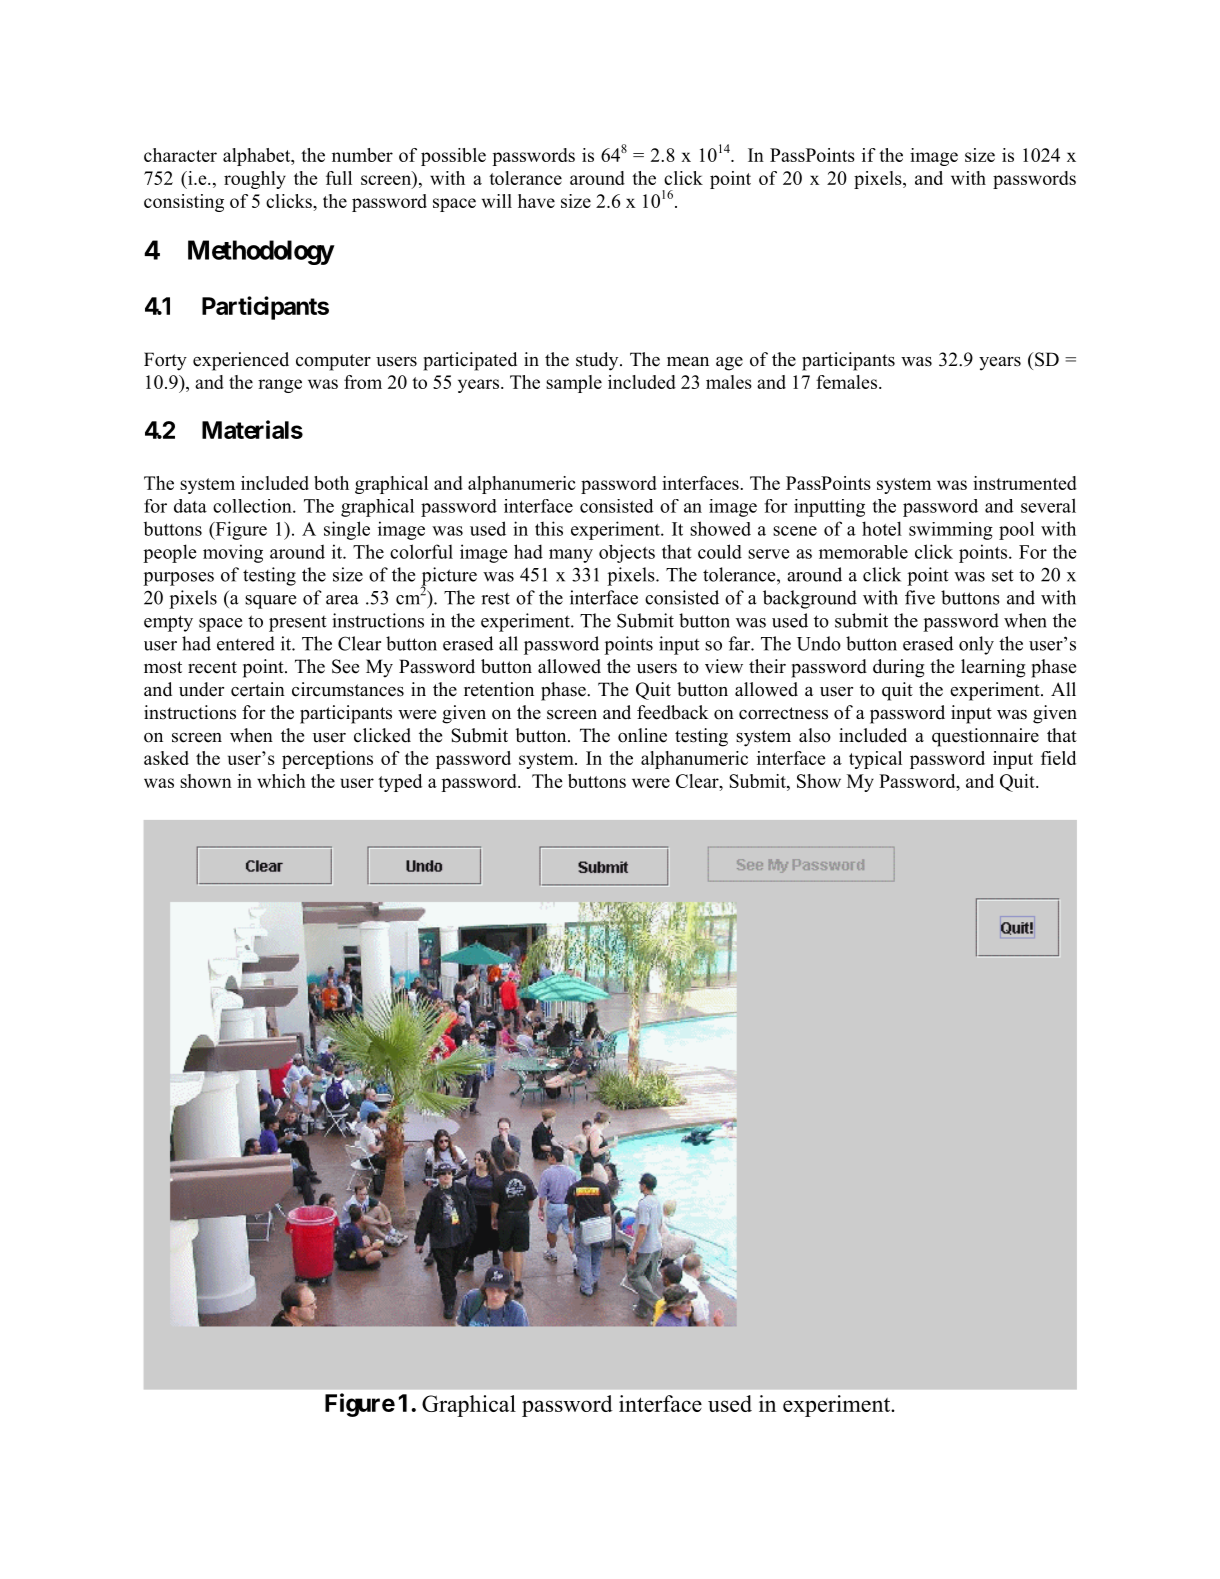 The width and height of the screenshot is (1220, 1579). Describe the element at coordinates (1025, 483) in the screenshot. I see `instrumented` at that location.
